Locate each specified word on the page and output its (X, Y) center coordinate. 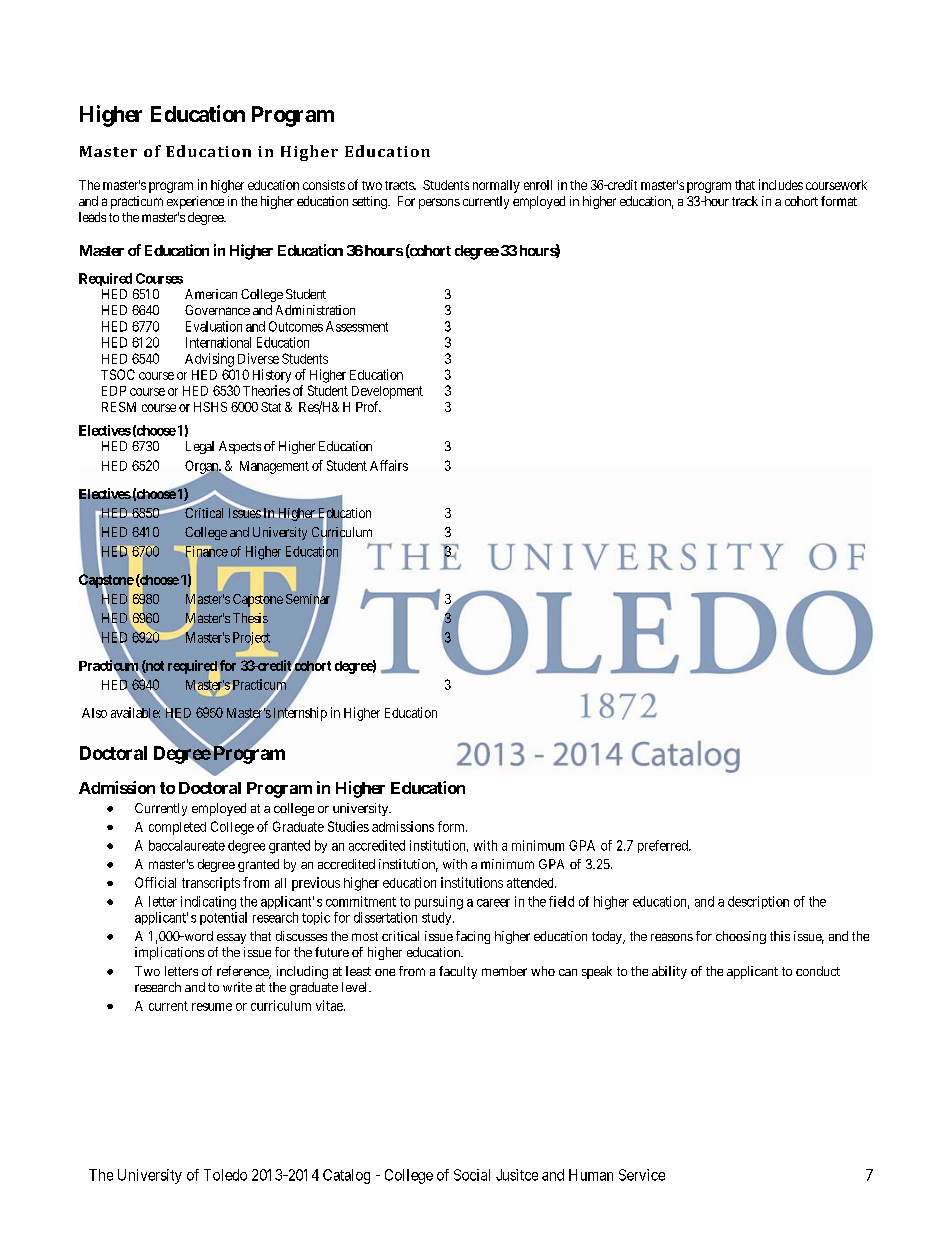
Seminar (308, 599)
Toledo (225, 1175)
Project (251, 639)
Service (642, 1175)
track (745, 201)
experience (195, 202)
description (758, 902)
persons (439, 203)
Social (472, 1175)
